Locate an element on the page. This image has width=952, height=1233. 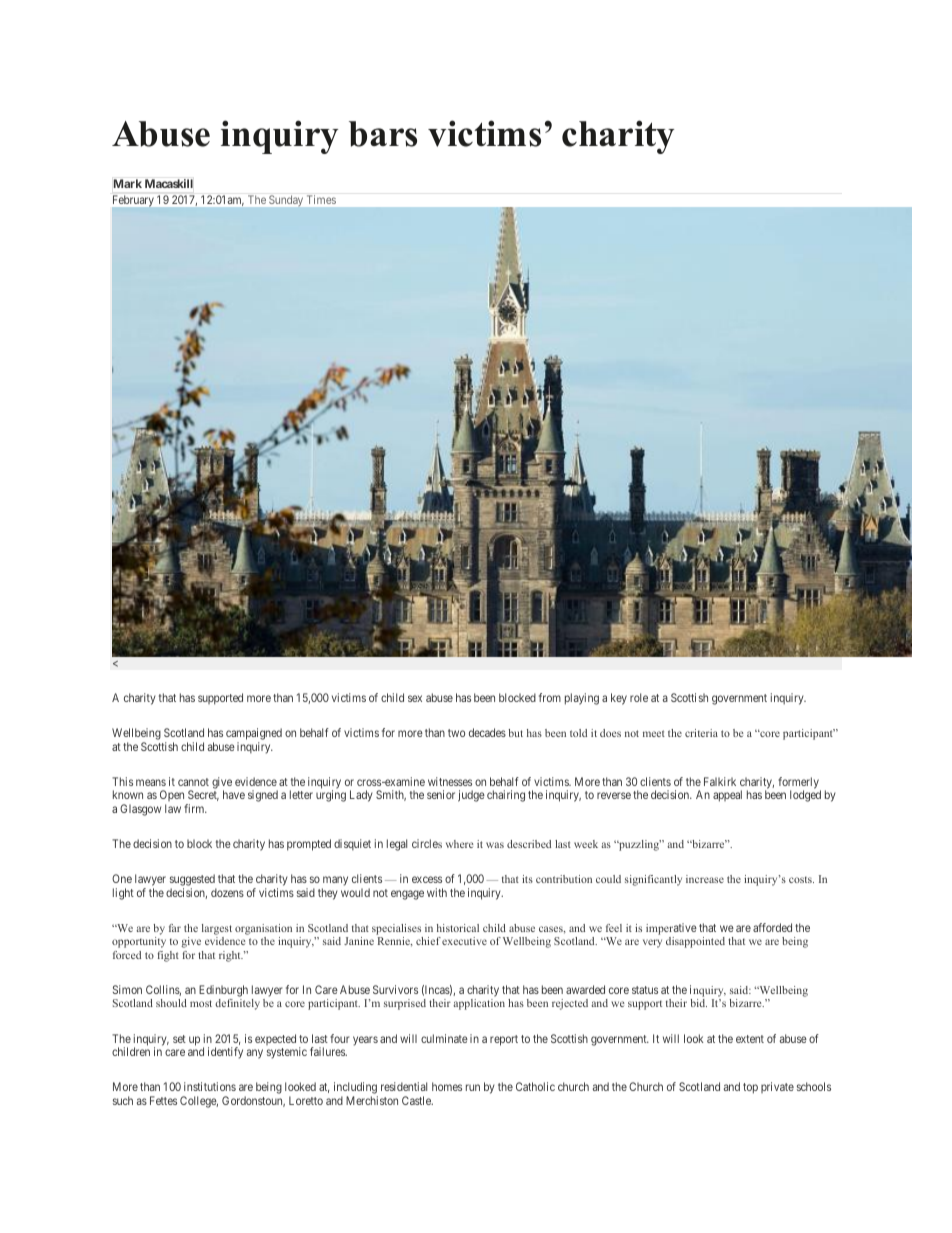
role is located at coordinates (639, 697).
